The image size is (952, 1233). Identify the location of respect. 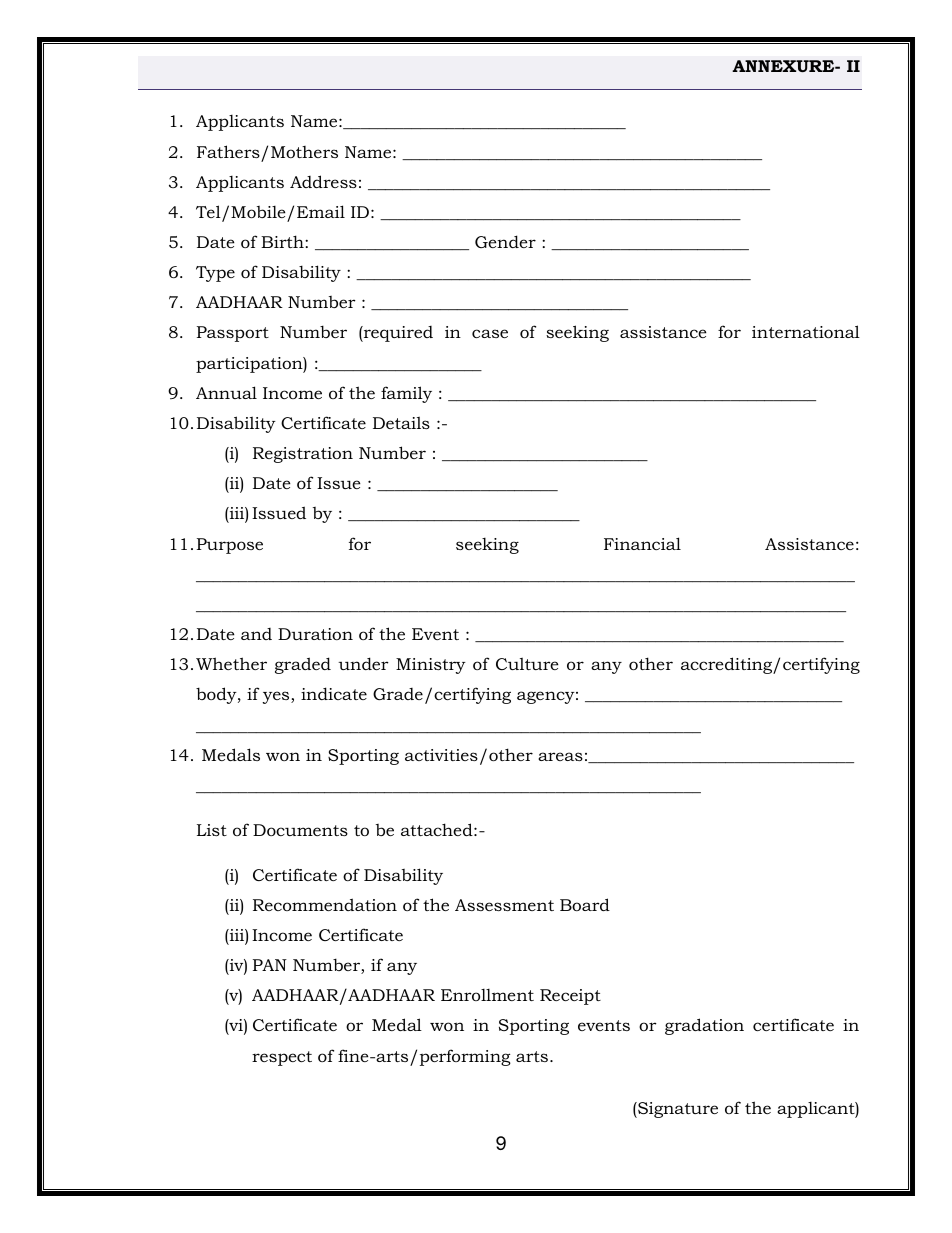
(282, 1058).
